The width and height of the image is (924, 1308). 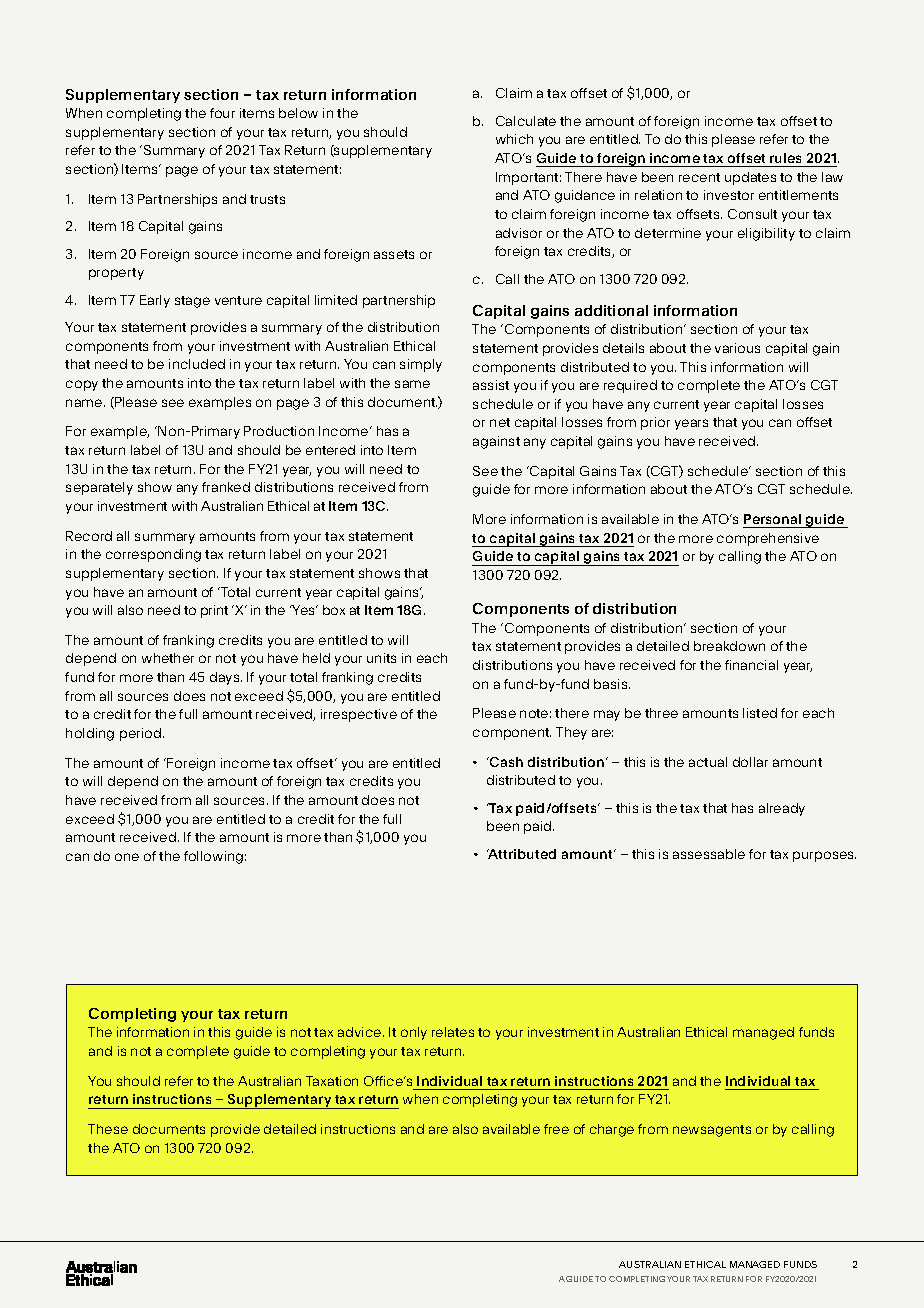 I want to click on assist, so click(x=491, y=385).
